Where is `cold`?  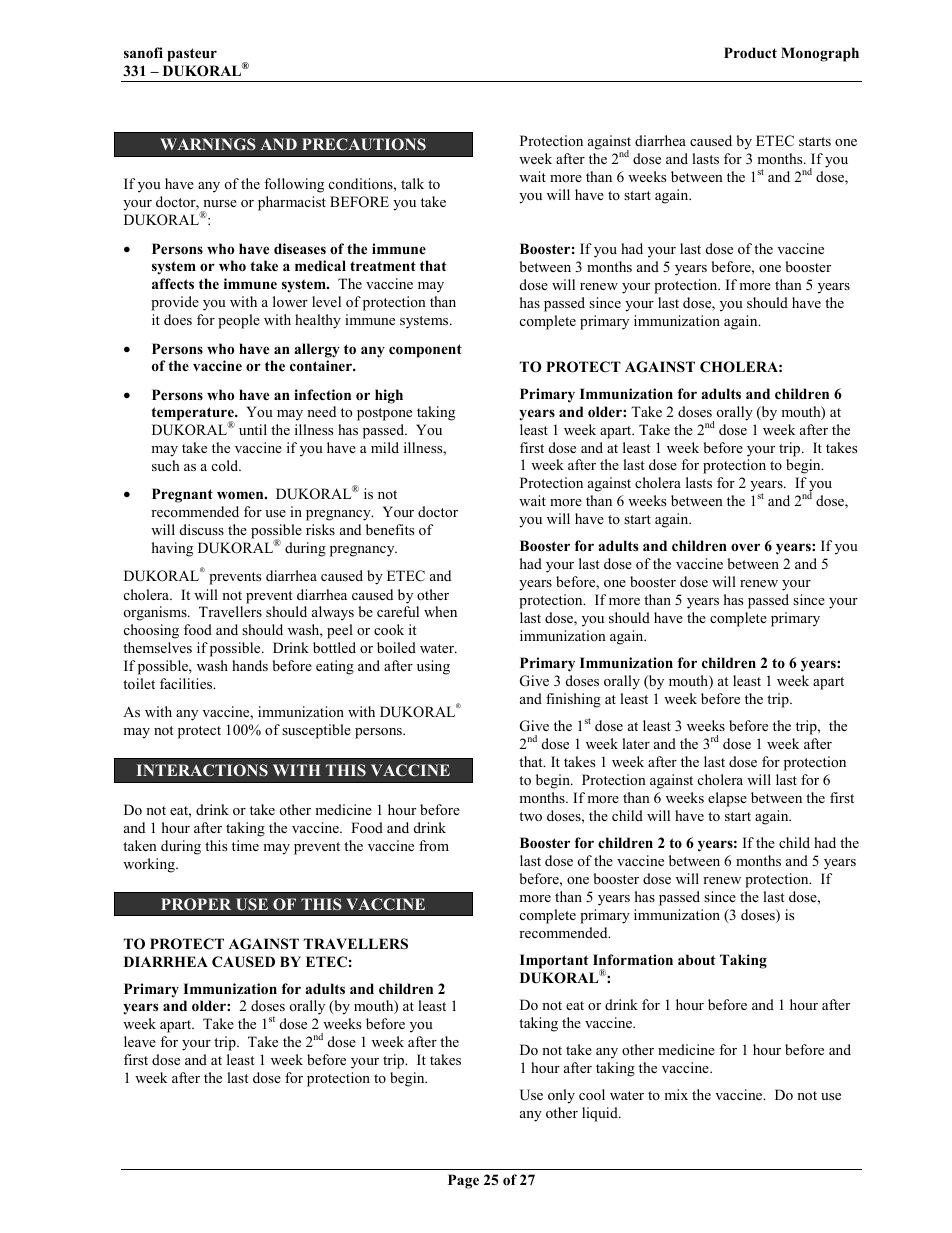
cold is located at coordinates (226, 465).
